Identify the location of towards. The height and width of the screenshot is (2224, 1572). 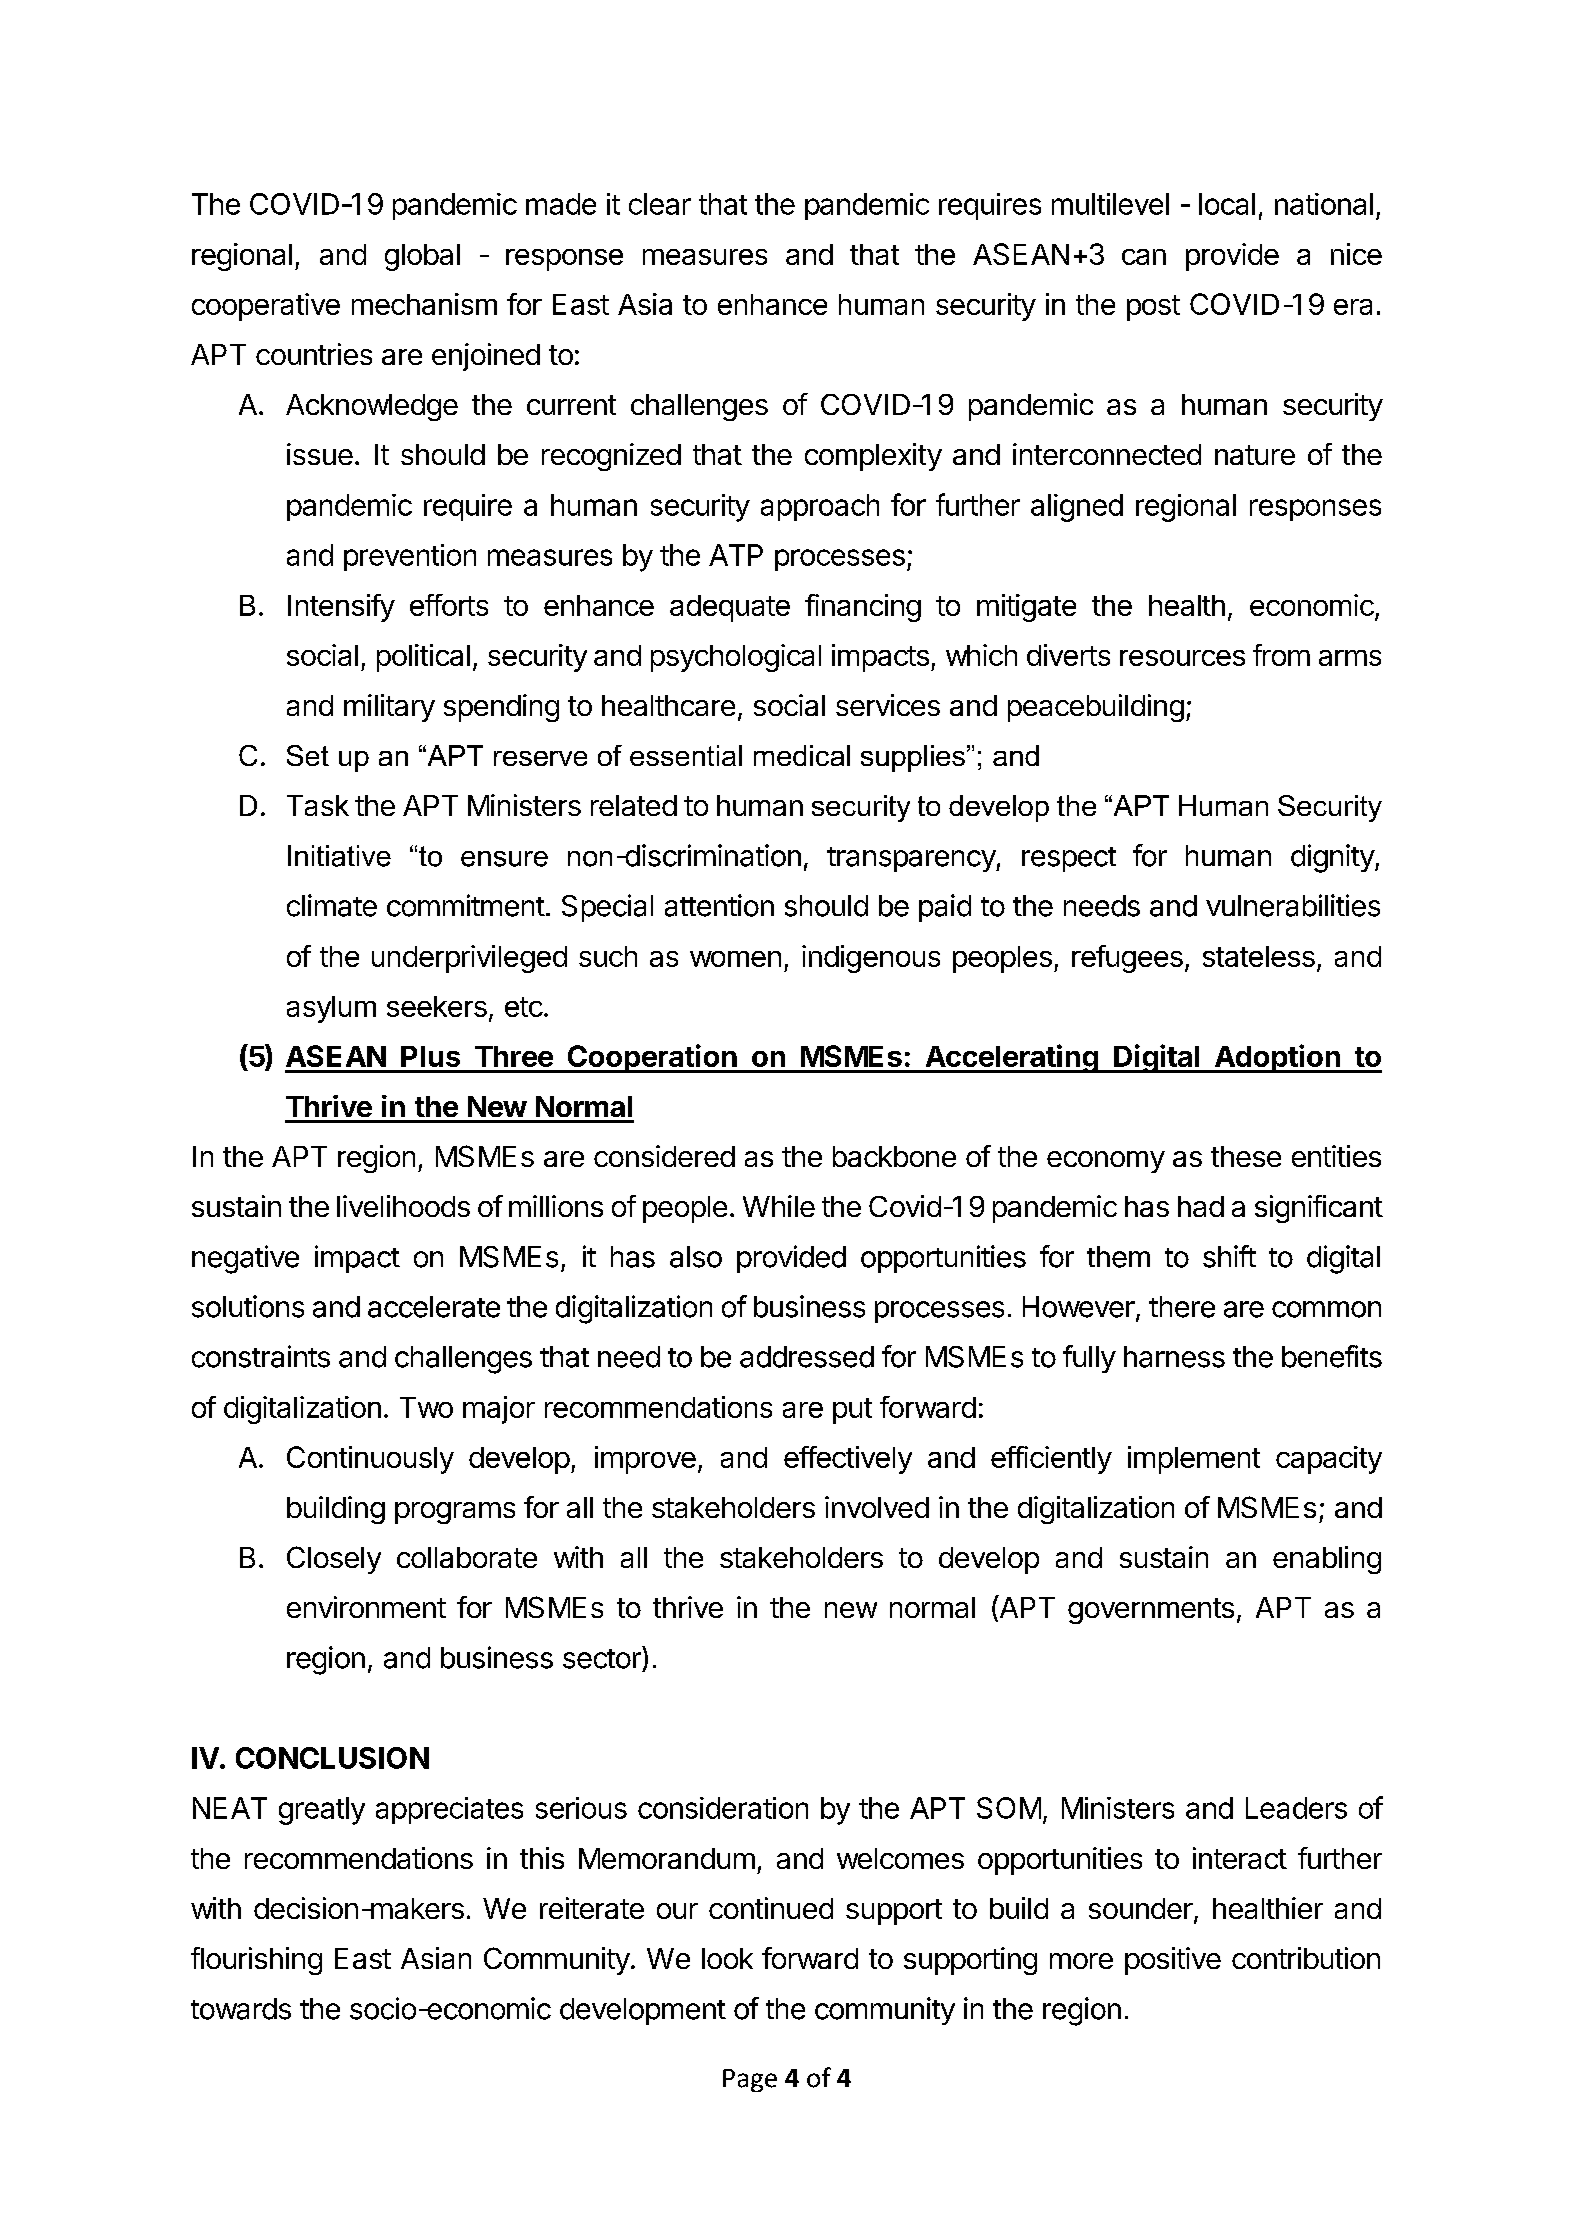
(241, 2009).
